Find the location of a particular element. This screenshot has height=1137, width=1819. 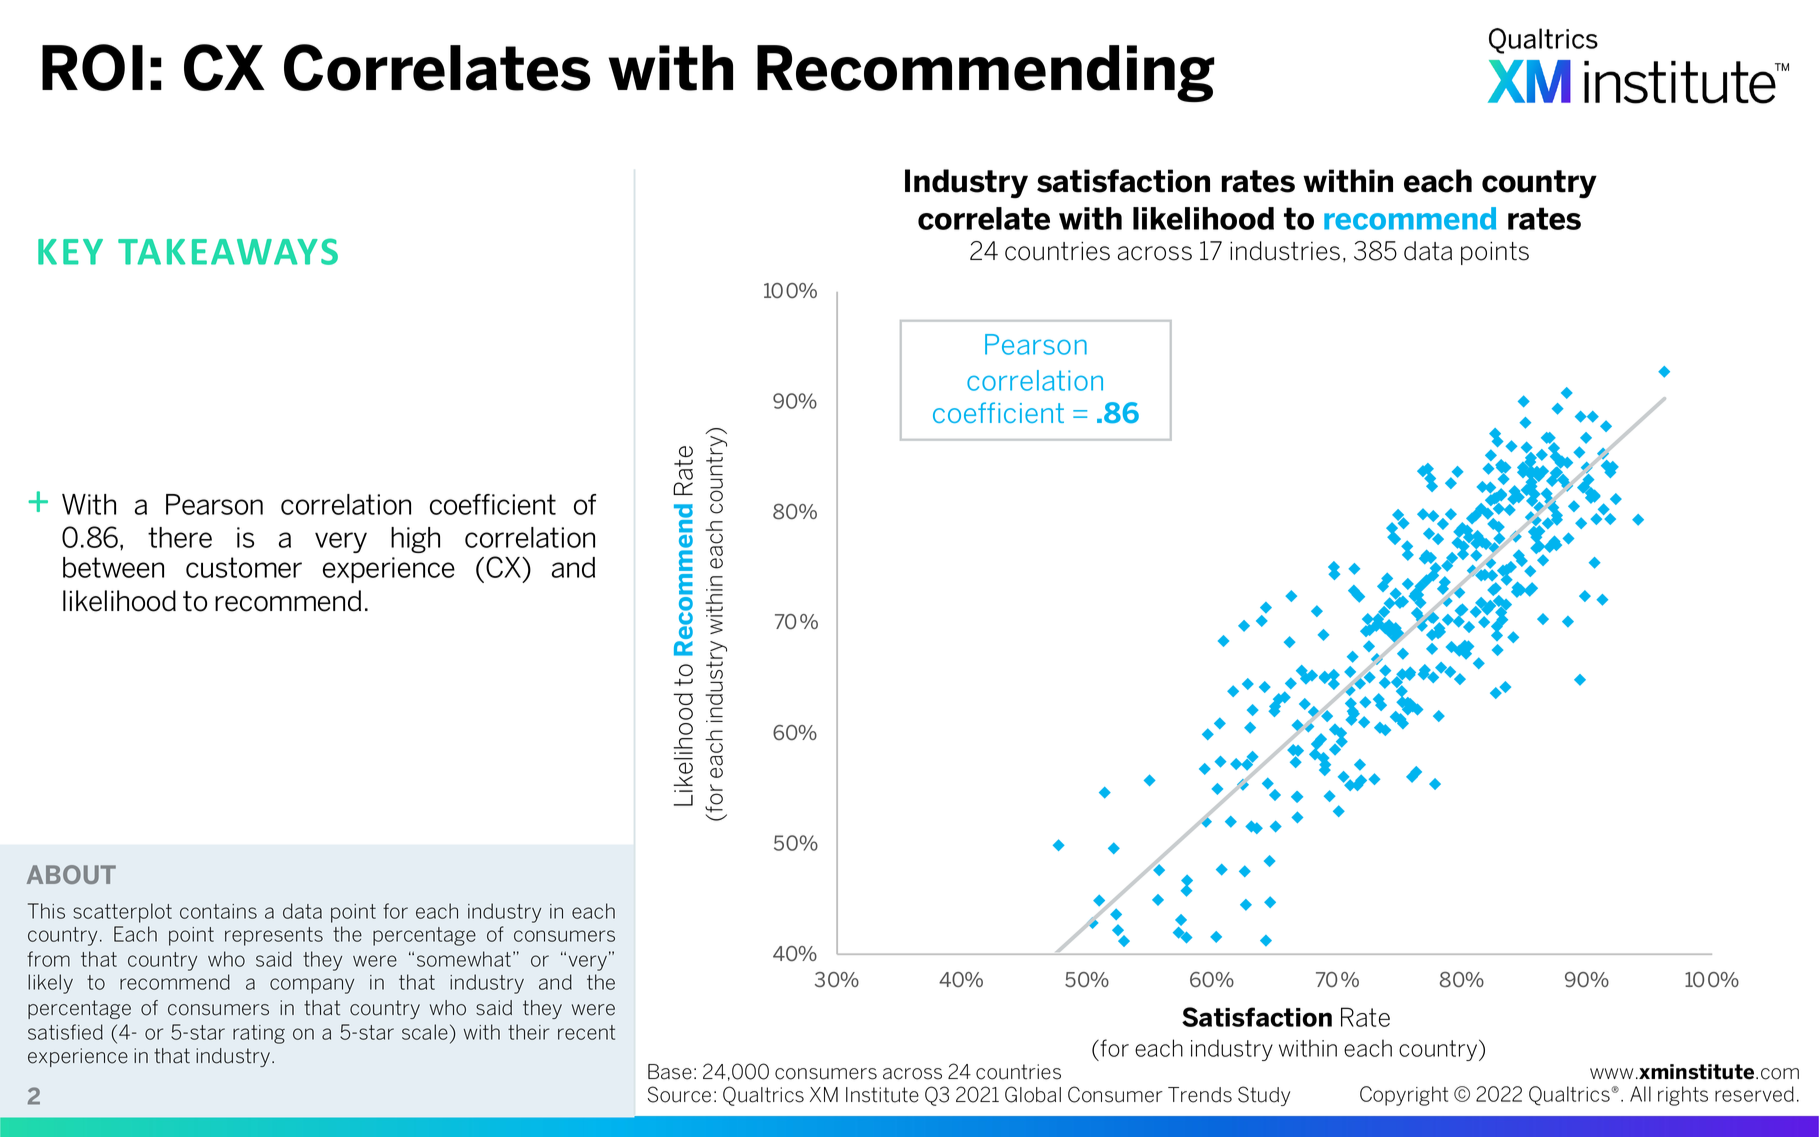

somewhat is located at coordinates (464, 959).
